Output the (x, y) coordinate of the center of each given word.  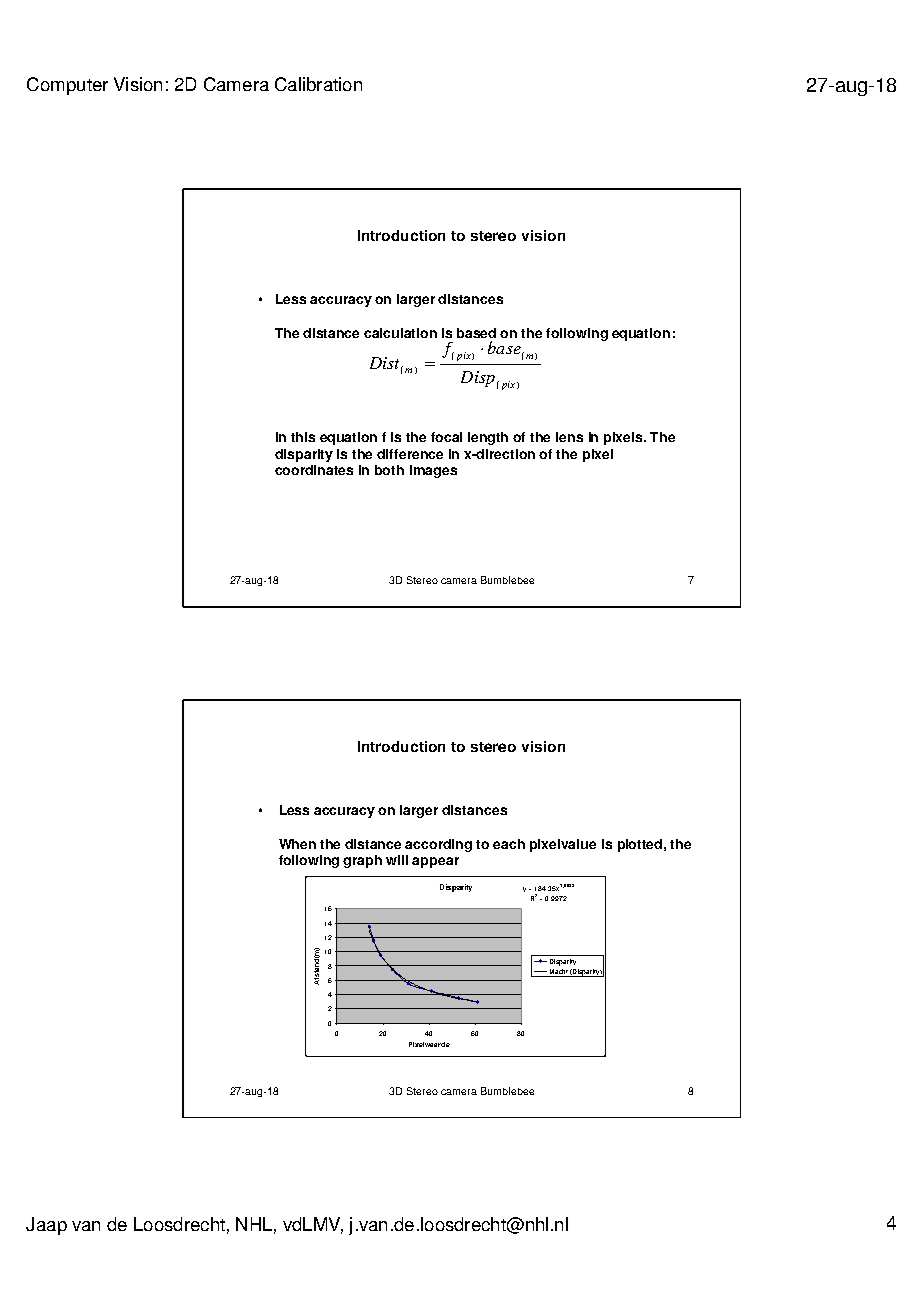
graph (362, 861)
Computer (67, 86)
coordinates (314, 470)
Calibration (318, 84)
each (509, 844)
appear (435, 862)
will (397, 860)
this (303, 437)
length (488, 438)
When (297, 844)
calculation (400, 333)
